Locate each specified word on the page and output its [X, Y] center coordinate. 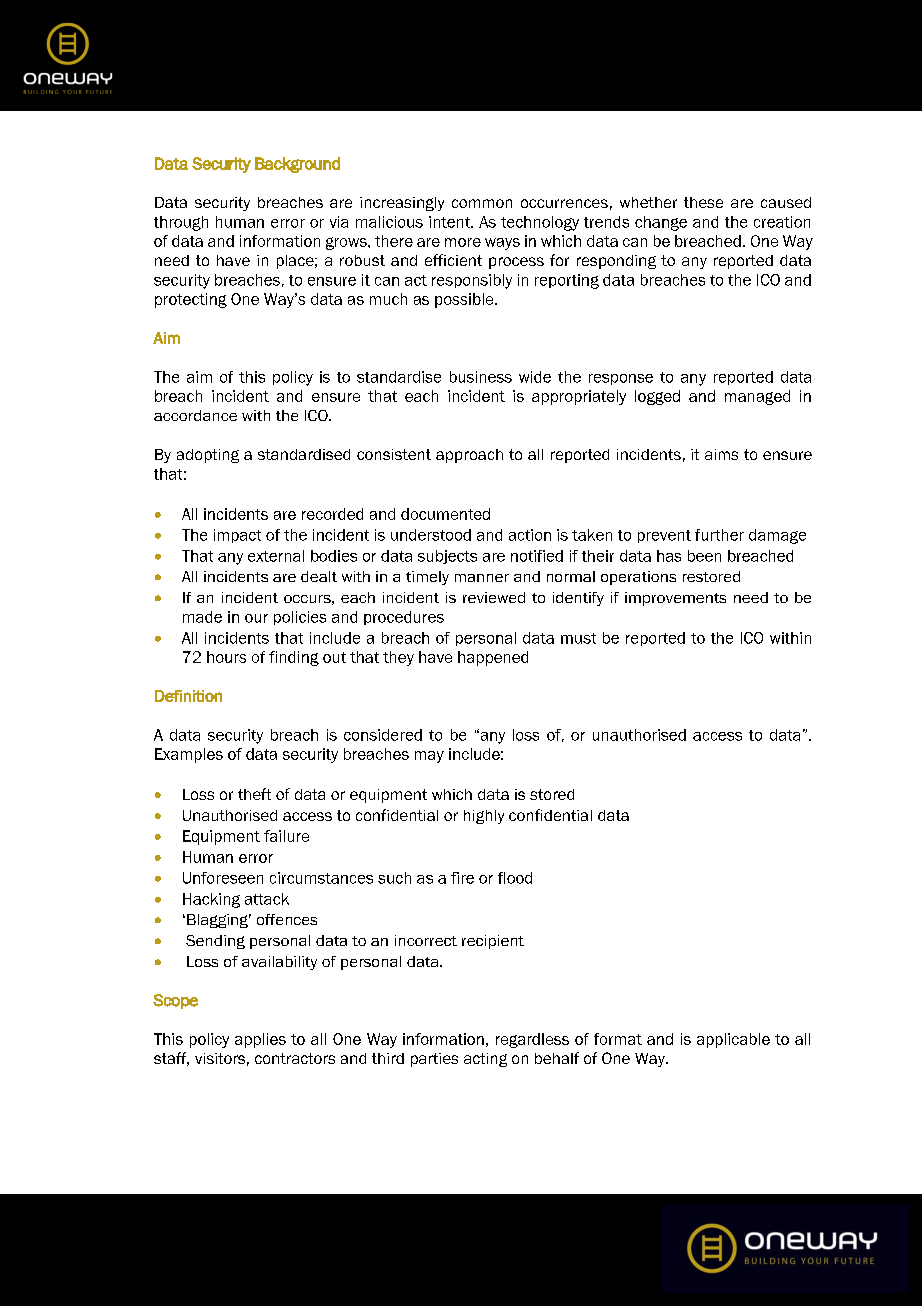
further [719, 535]
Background [297, 165]
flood [515, 878]
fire [462, 878]
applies [260, 1040]
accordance [195, 415]
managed [757, 397]
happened [493, 658]
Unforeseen [223, 878]
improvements [675, 599]
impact [237, 536]
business [481, 377]
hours [226, 657]
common [482, 203]
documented [445, 514]
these [703, 202]
